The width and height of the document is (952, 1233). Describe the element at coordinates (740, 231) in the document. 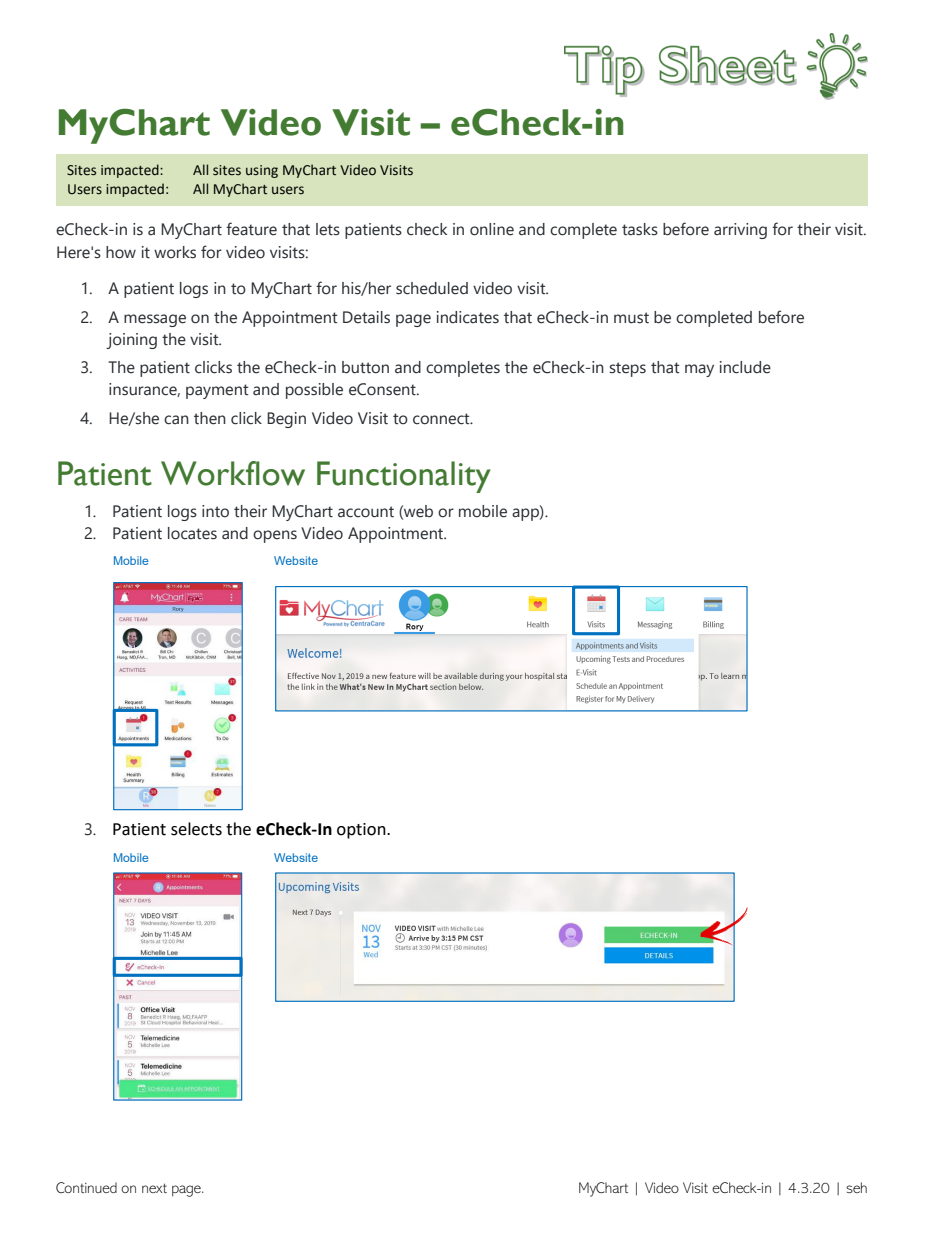

I see `arriving` at that location.
